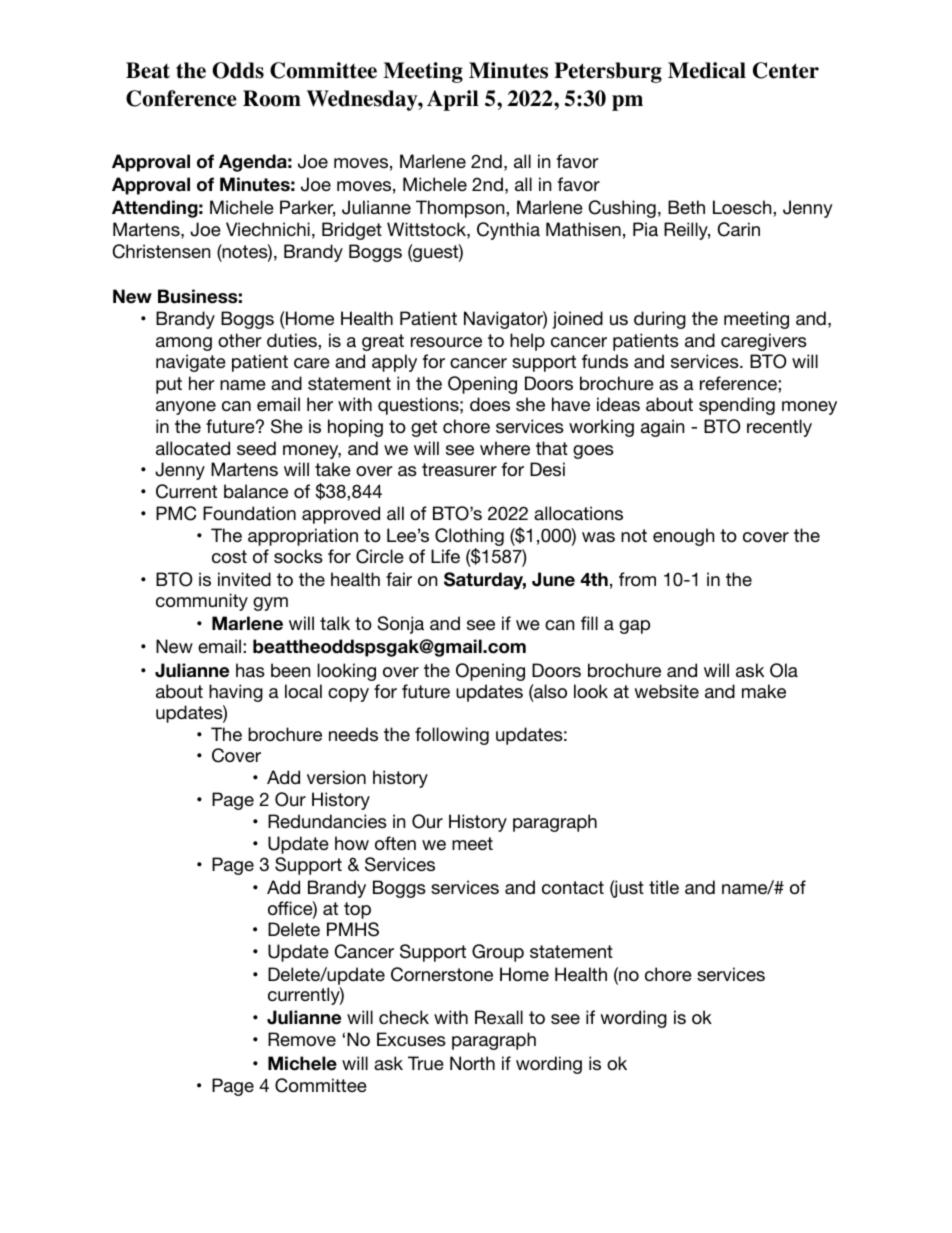 This document has height=1233, width=952. Describe the element at coordinates (272, 98) in the document. I see `Room` at that location.
